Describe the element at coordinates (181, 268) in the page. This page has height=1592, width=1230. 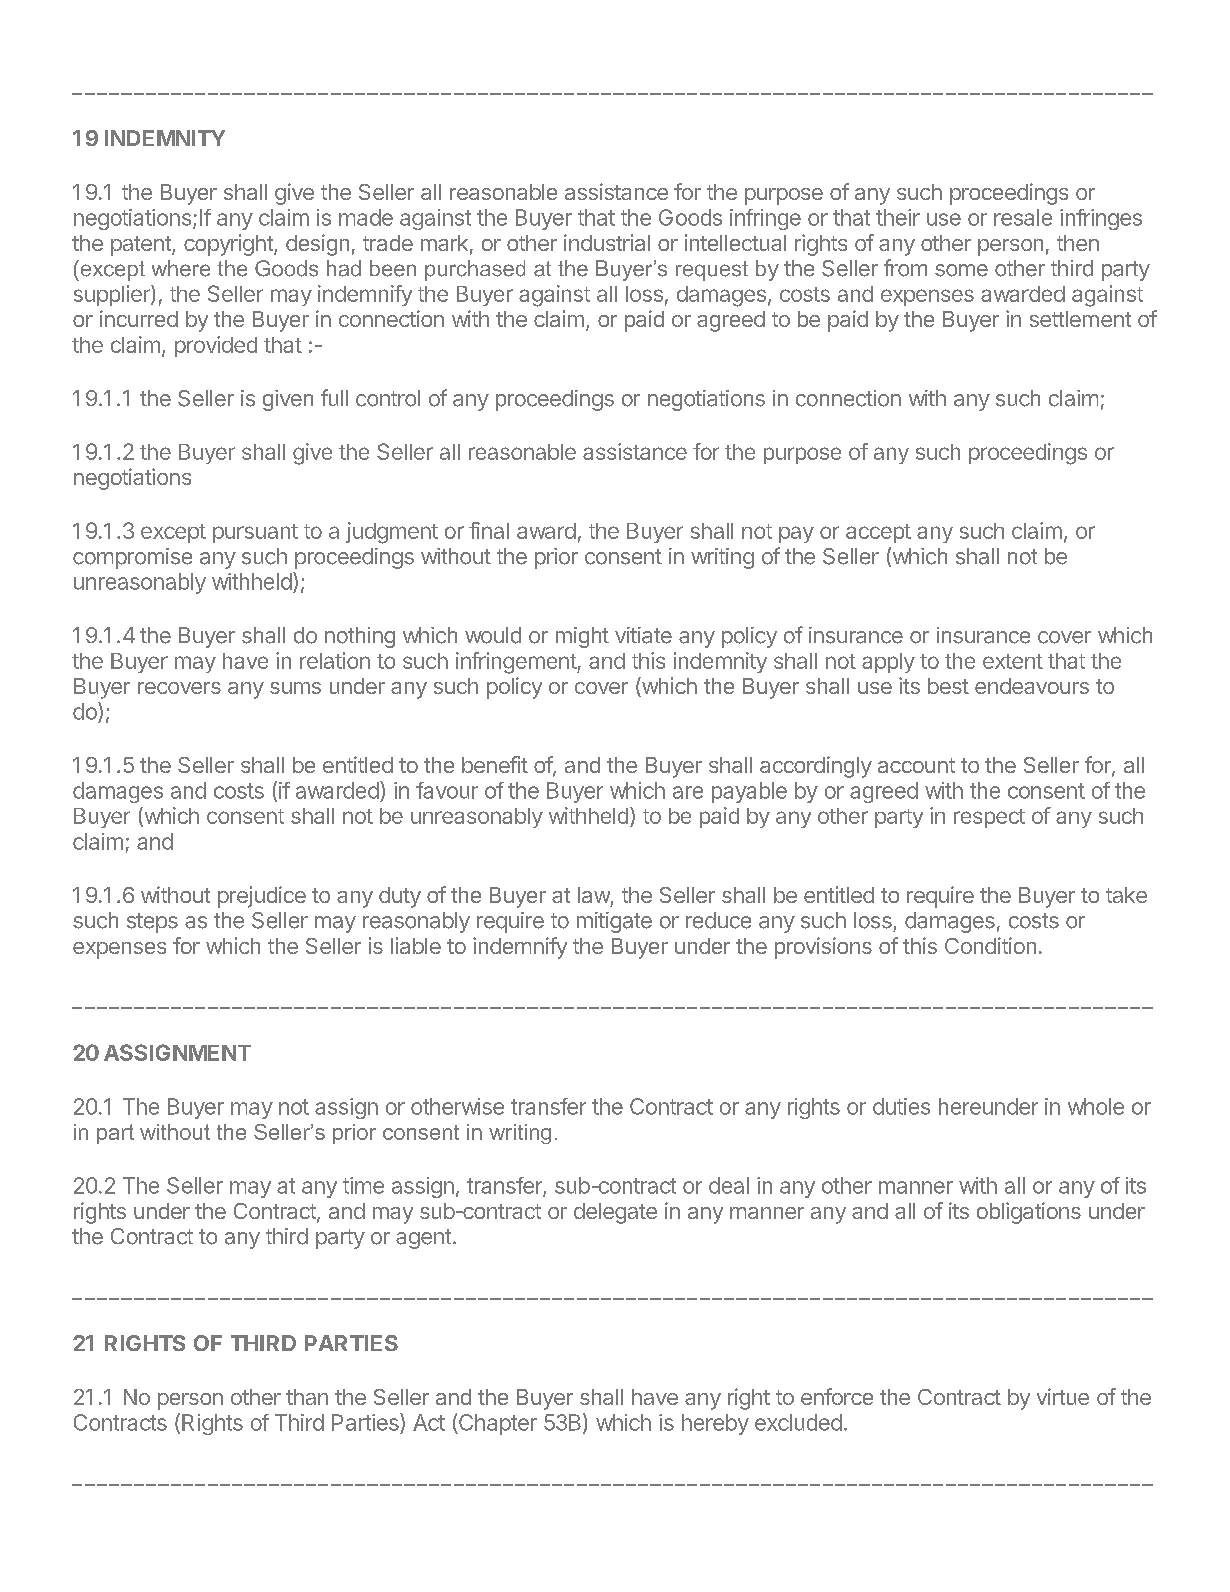
I see `where` at that location.
